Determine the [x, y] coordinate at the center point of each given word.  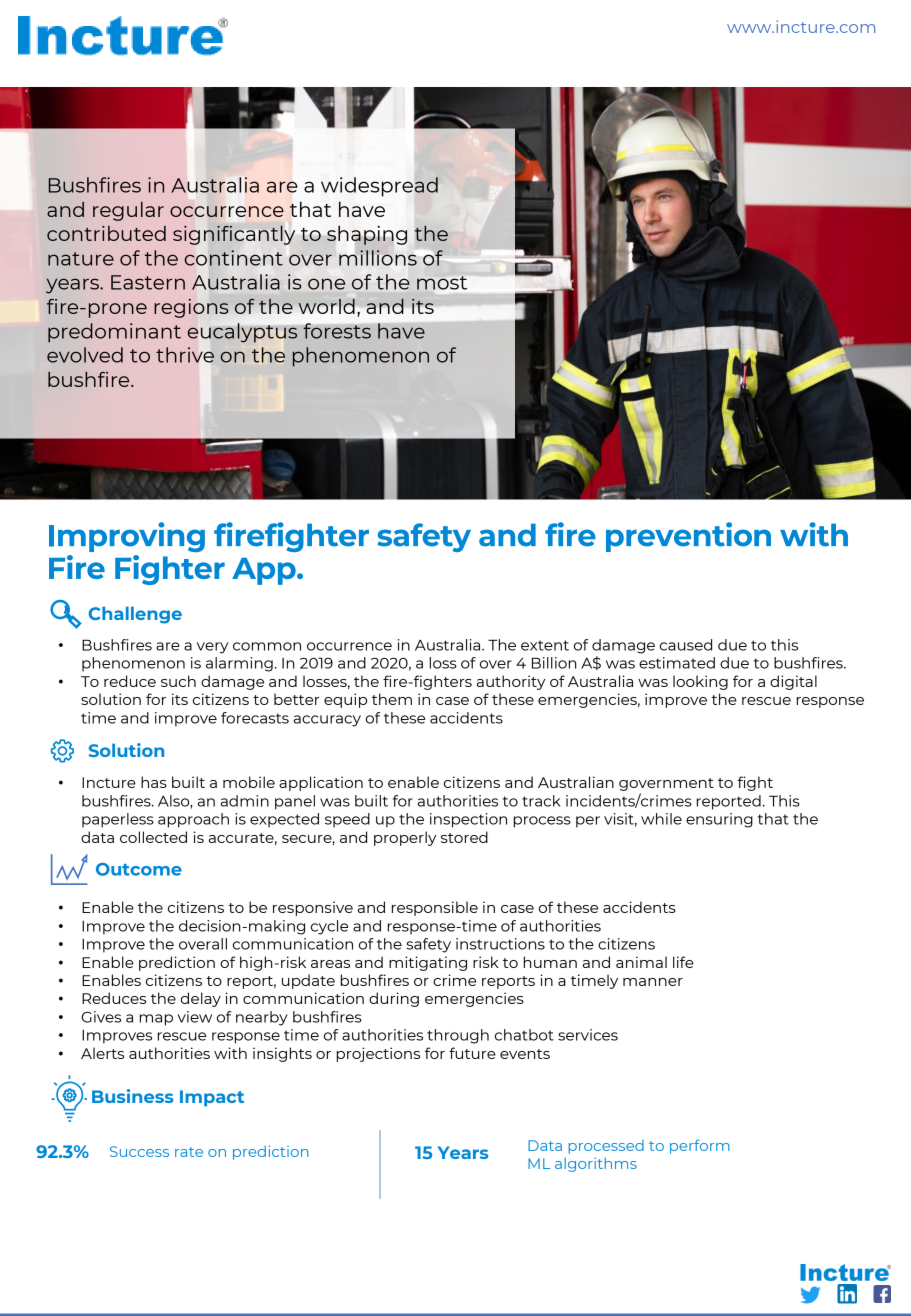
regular [128, 211]
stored [464, 837]
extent [545, 645]
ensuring [719, 820]
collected [153, 837]
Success [139, 1151]
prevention [688, 537]
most [442, 283]
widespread [380, 186]
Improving [127, 537]
